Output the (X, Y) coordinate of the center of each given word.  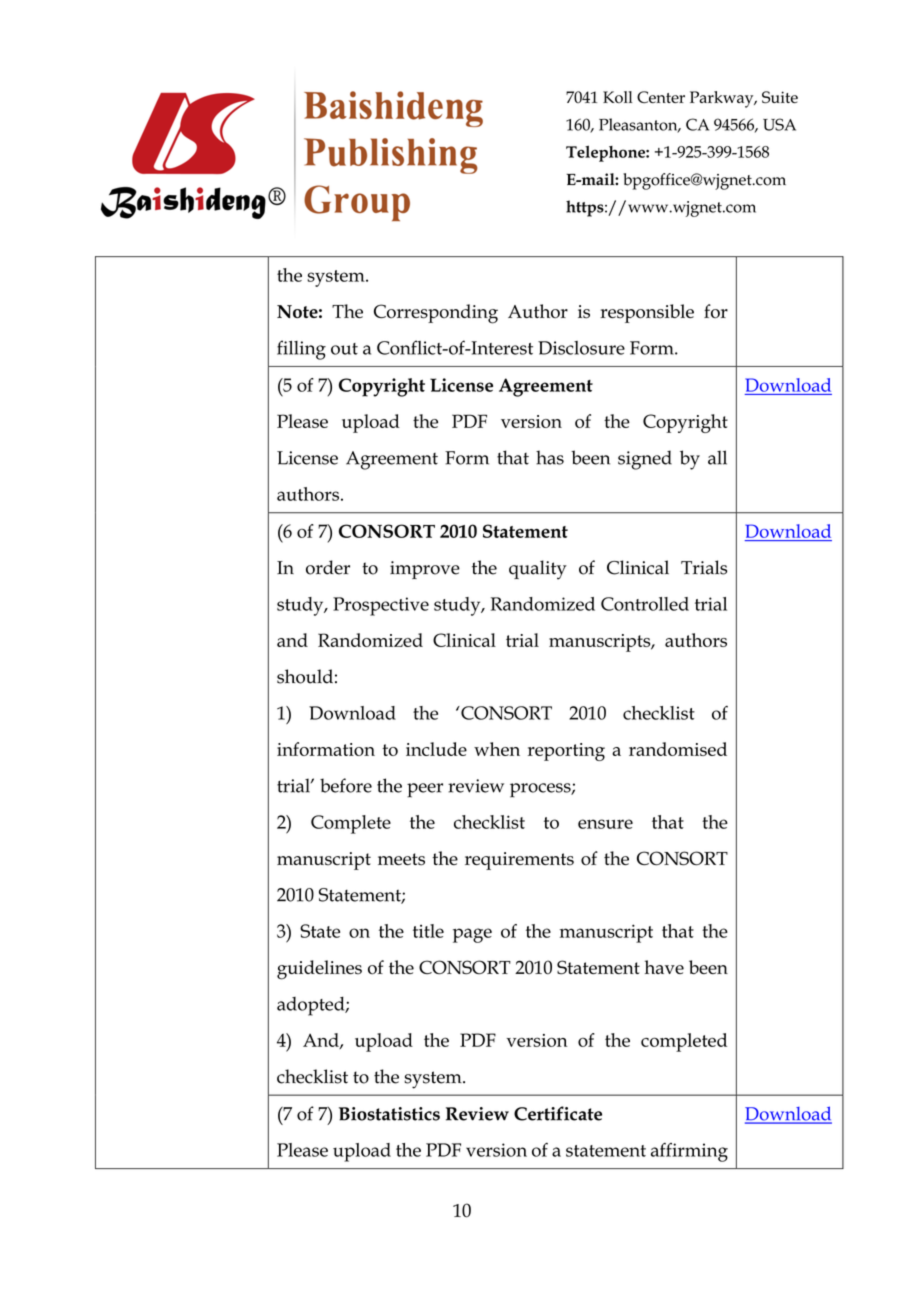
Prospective (381, 606)
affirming (689, 1152)
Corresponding (436, 314)
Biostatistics (389, 1114)
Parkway (723, 99)
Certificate (558, 1113)
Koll (617, 97)
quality (538, 570)
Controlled (645, 604)
